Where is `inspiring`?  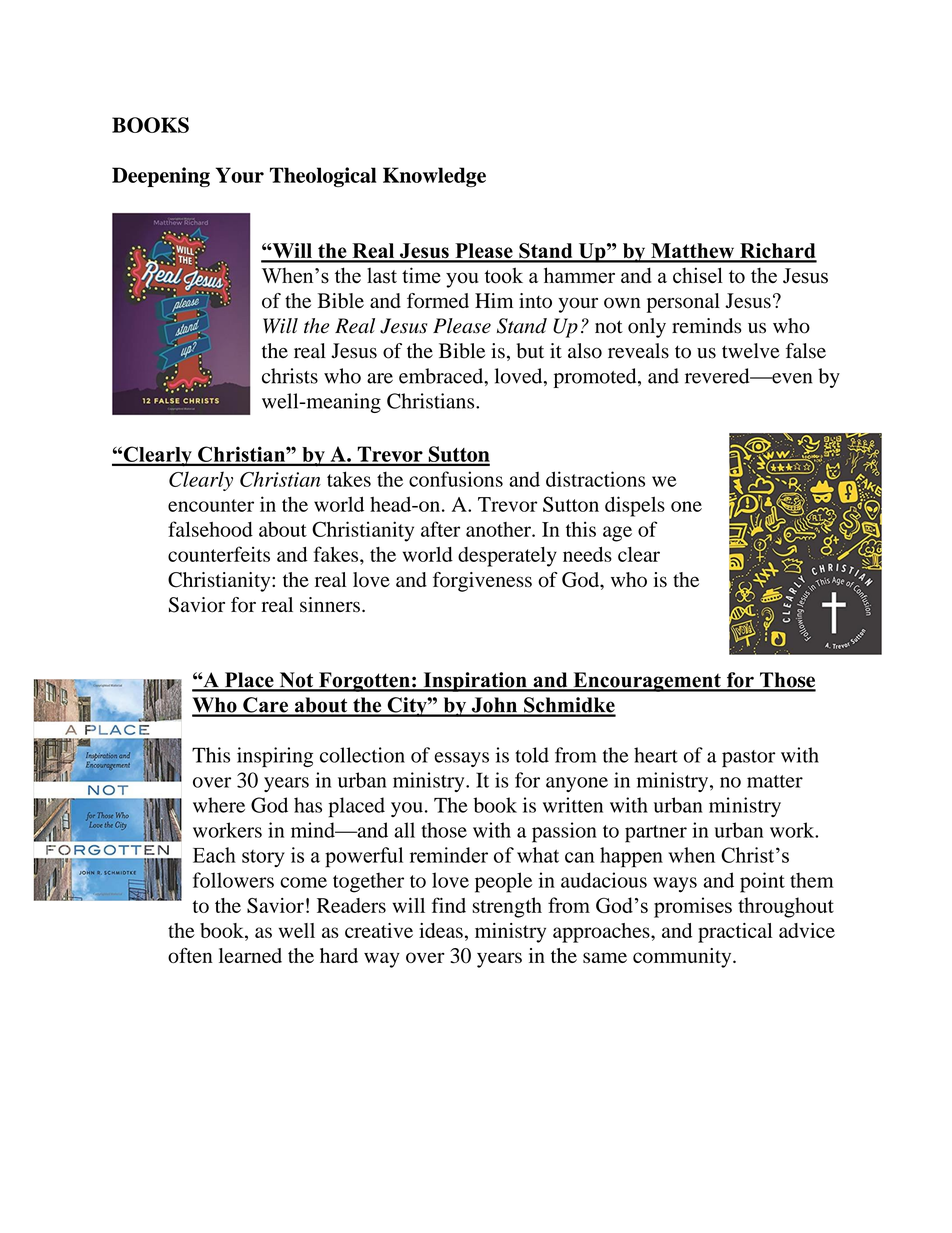
inspiring is located at coordinates (275, 757).
